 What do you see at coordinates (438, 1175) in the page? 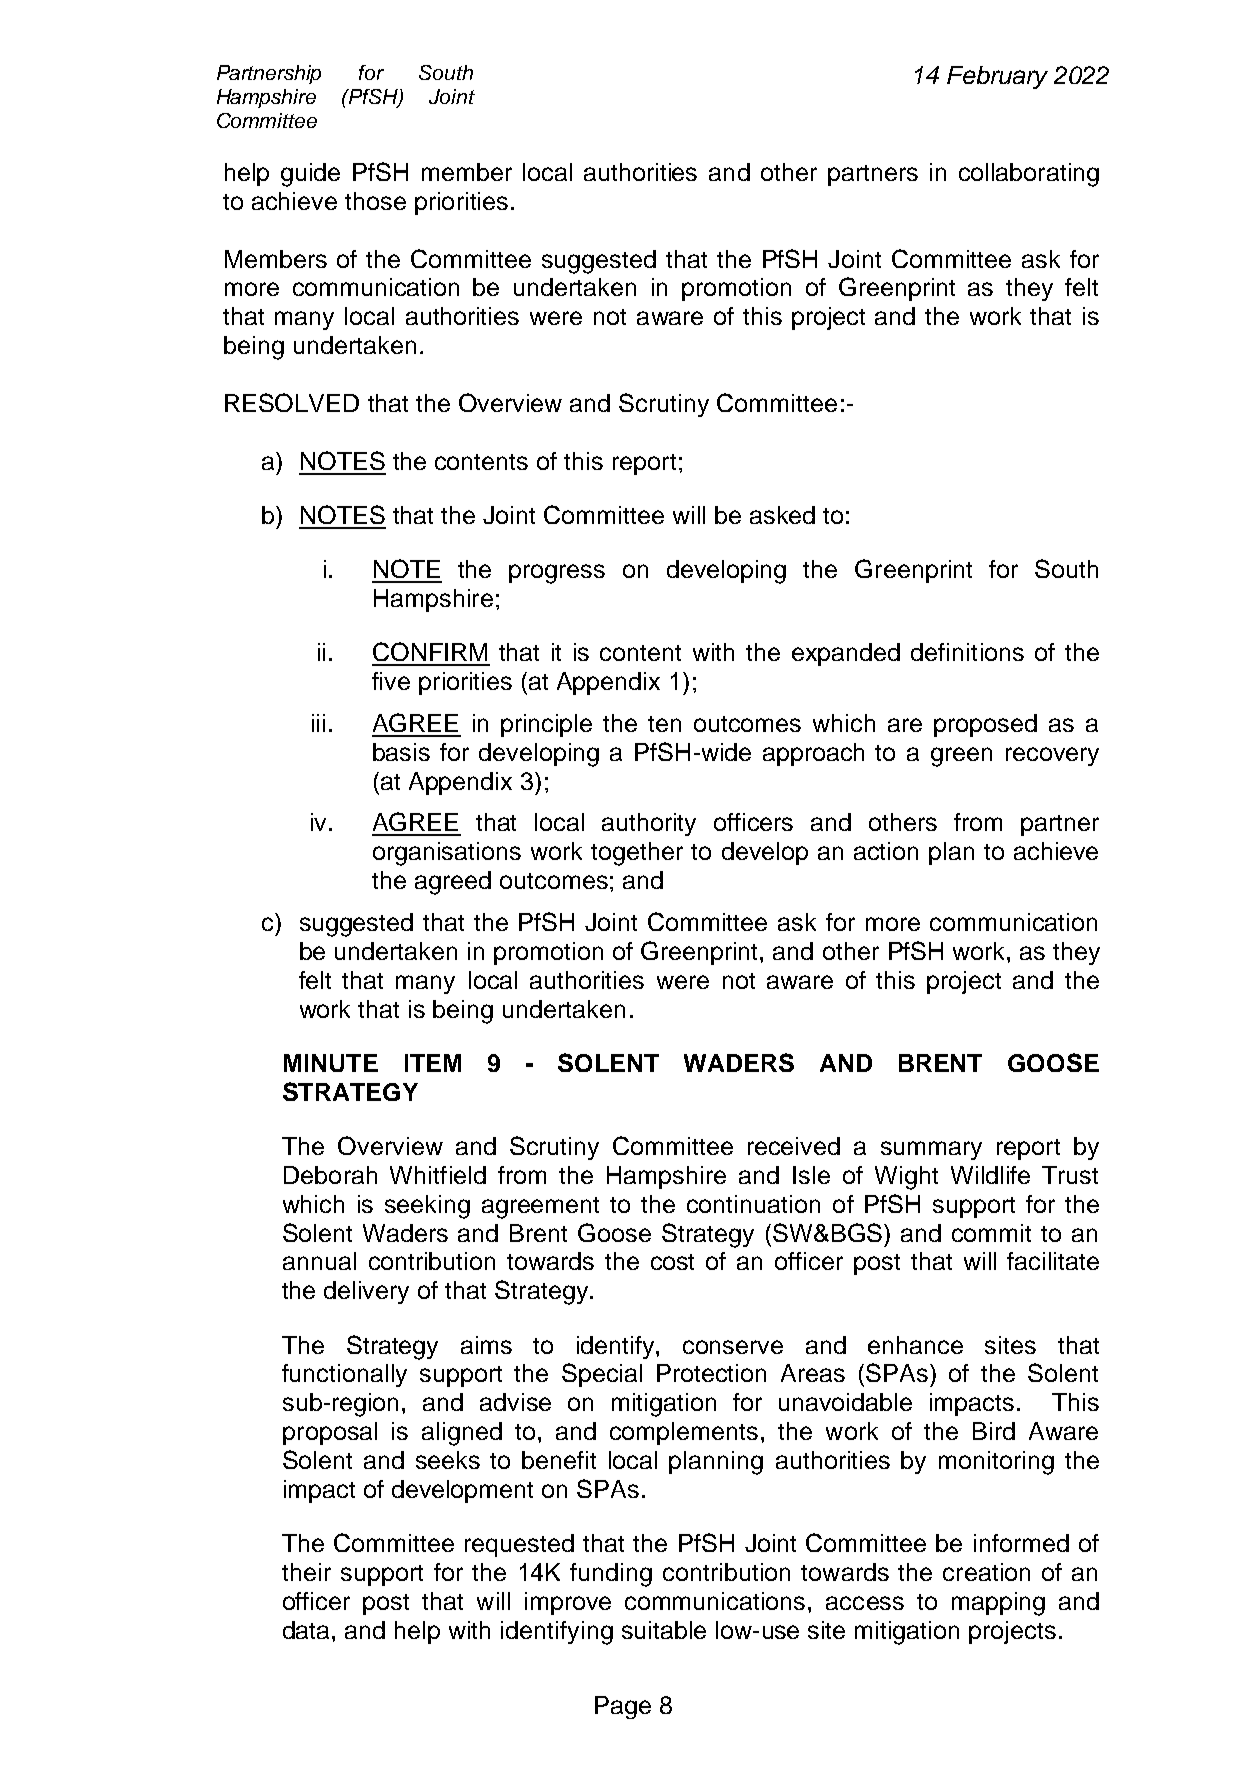
I see `Whitfield` at bounding box center [438, 1175].
